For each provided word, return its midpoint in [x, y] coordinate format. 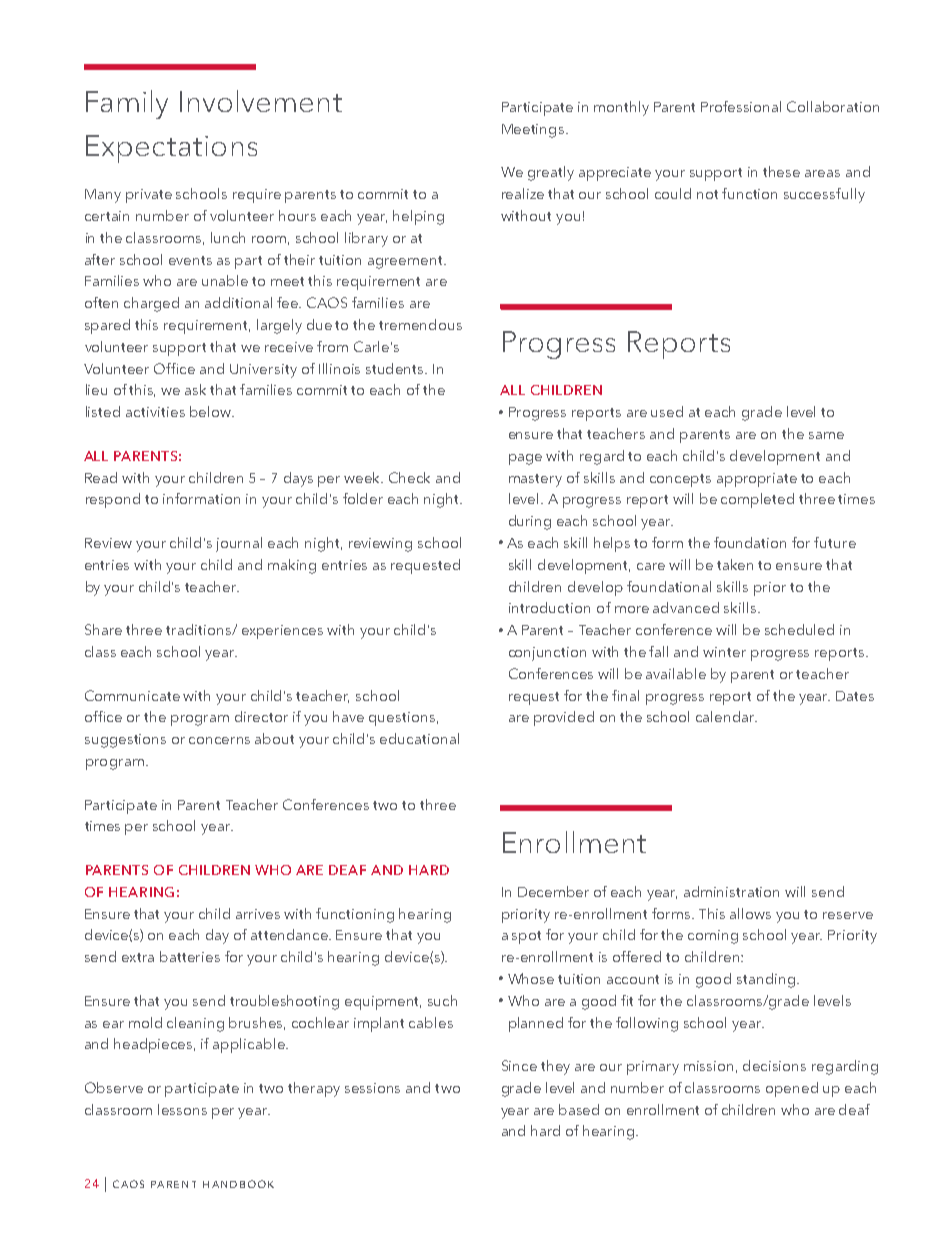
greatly [551, 173]
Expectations [171, 149]
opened [792, 1089]
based [579, 1109]
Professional [741, 106]
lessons [182, 1109]
